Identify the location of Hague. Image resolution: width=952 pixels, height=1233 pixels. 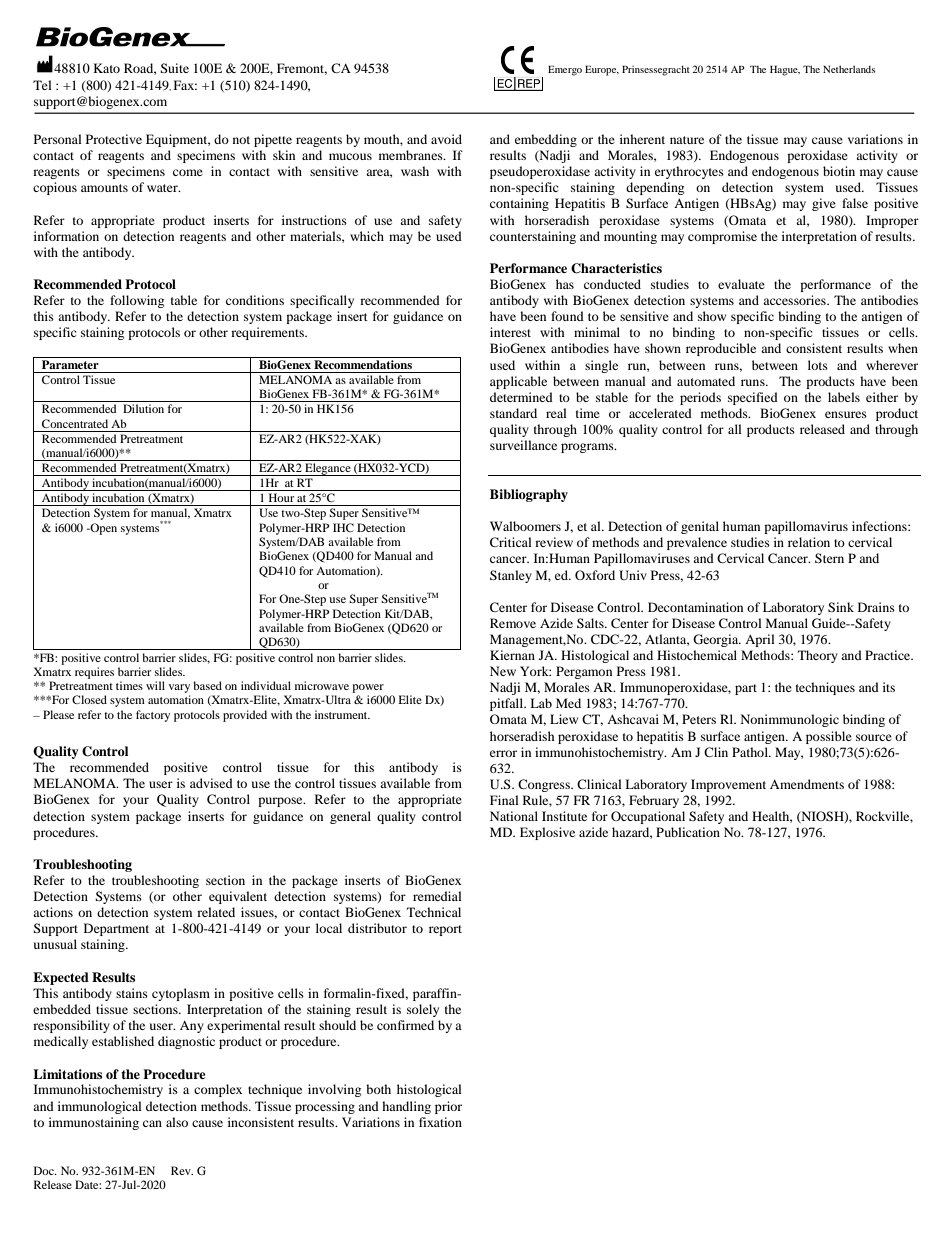
(785, 70).
